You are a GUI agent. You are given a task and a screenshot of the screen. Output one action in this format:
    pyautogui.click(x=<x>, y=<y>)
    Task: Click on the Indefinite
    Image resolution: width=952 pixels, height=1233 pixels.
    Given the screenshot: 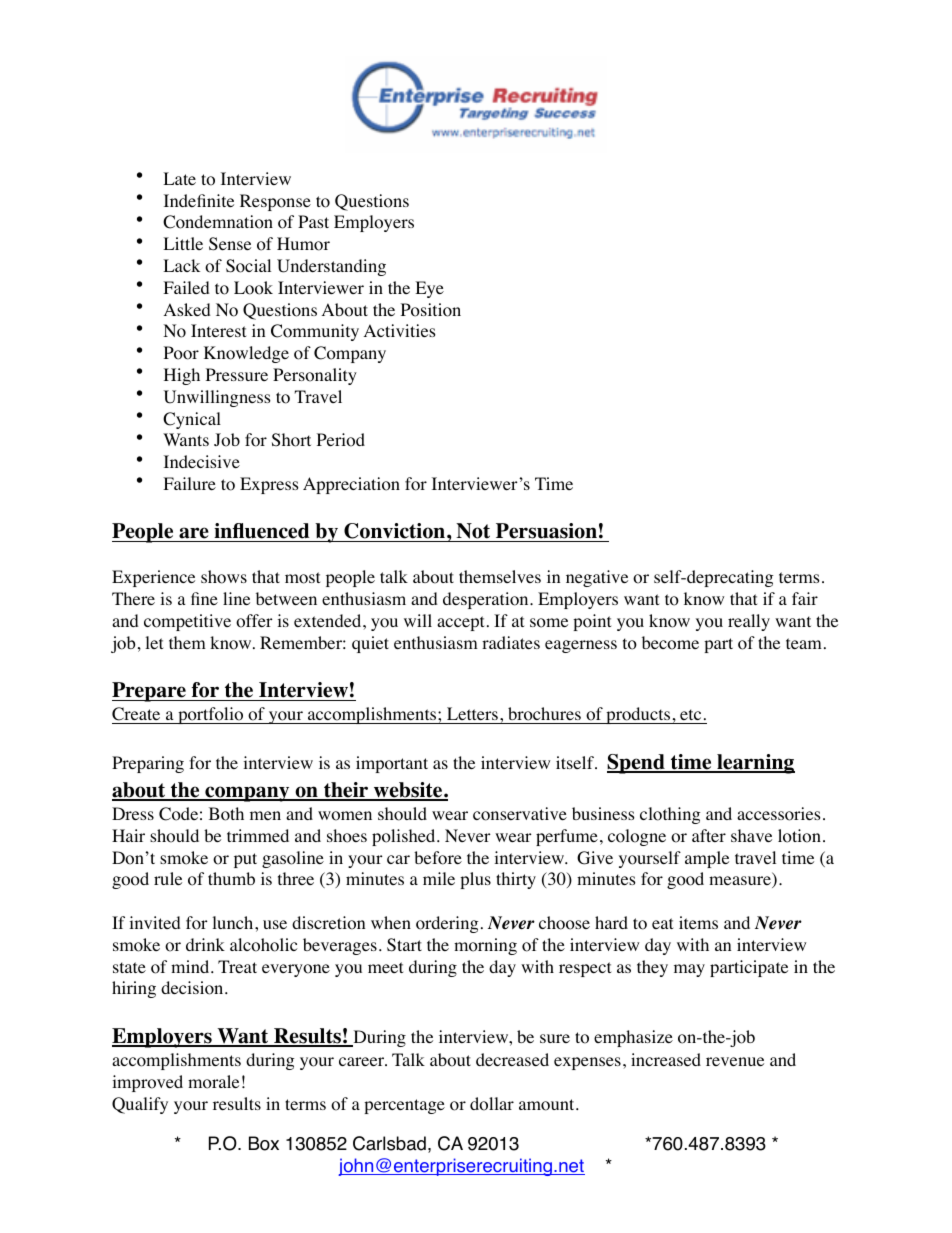 What is the action you would take?
    pyautogui.click(x=199, y=200)
